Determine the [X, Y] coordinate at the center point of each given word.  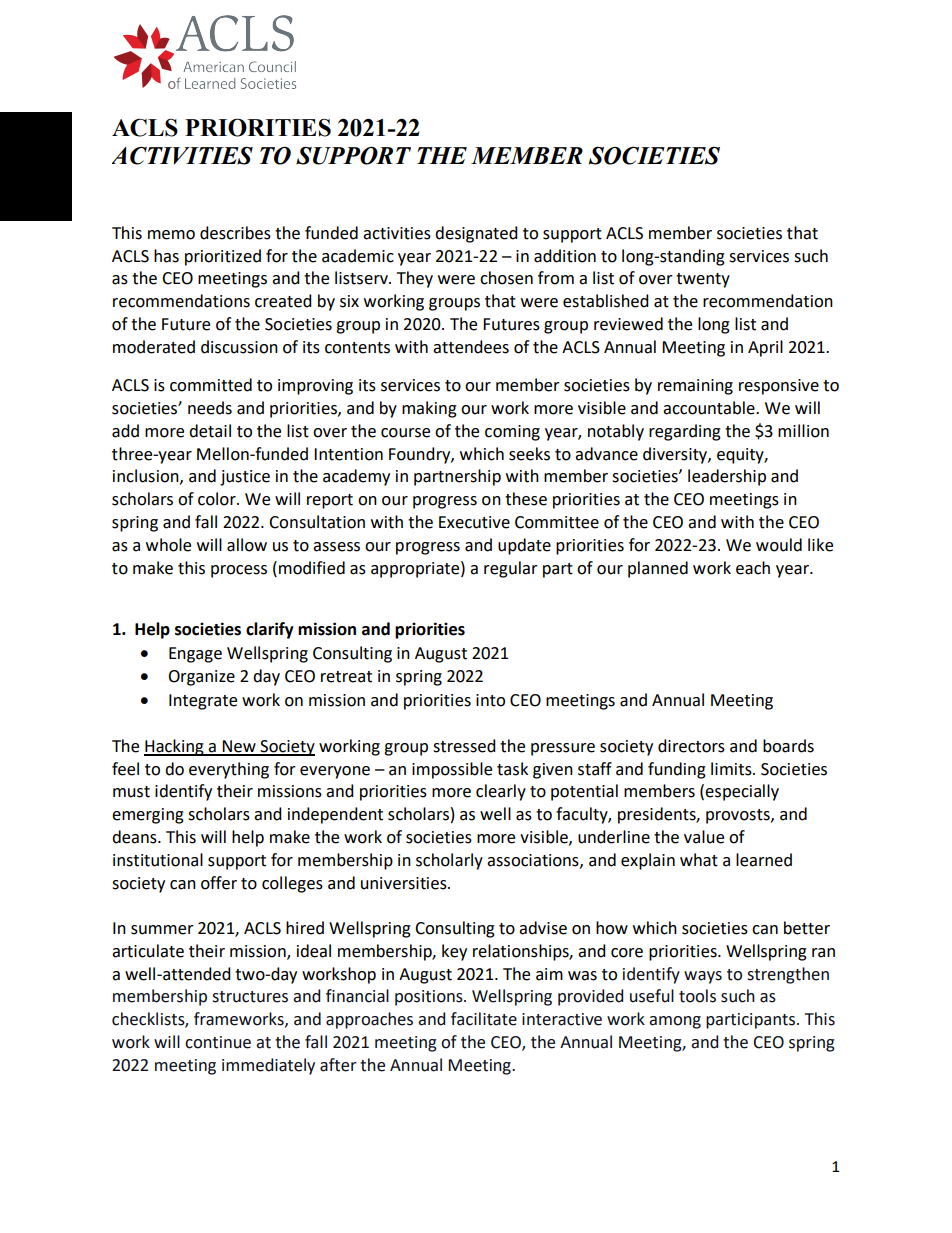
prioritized [223, 257]
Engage [195, 655]
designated [476, 234]
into [490, 700]
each [753, 568]
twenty [703, 280]
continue [218, 1042]
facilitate [484, 1019]
